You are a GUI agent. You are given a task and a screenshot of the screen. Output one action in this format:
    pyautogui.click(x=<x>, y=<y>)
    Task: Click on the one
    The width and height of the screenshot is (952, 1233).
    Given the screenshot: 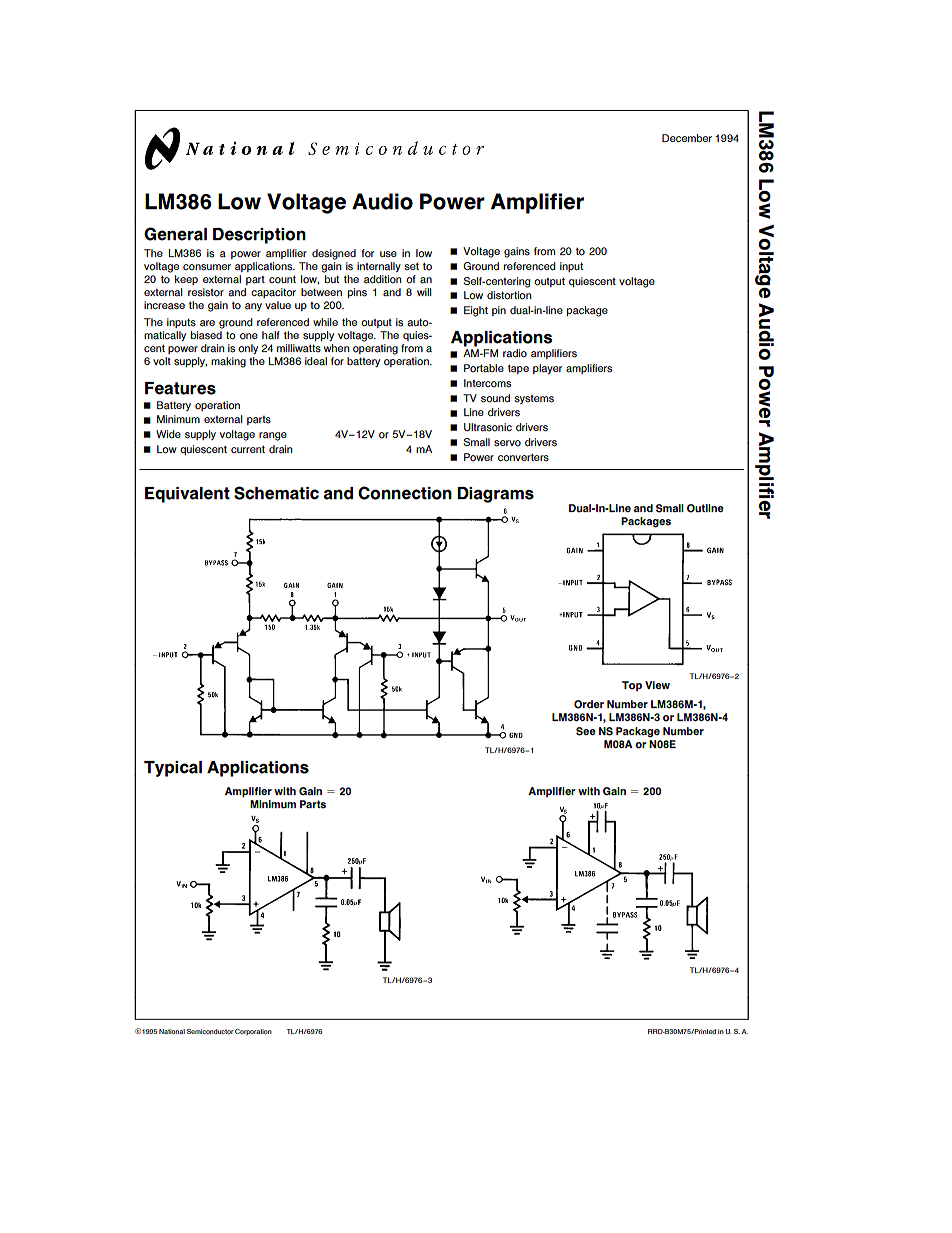 What is the action you would take?
    pyautogui.click(x=249, y=336)
